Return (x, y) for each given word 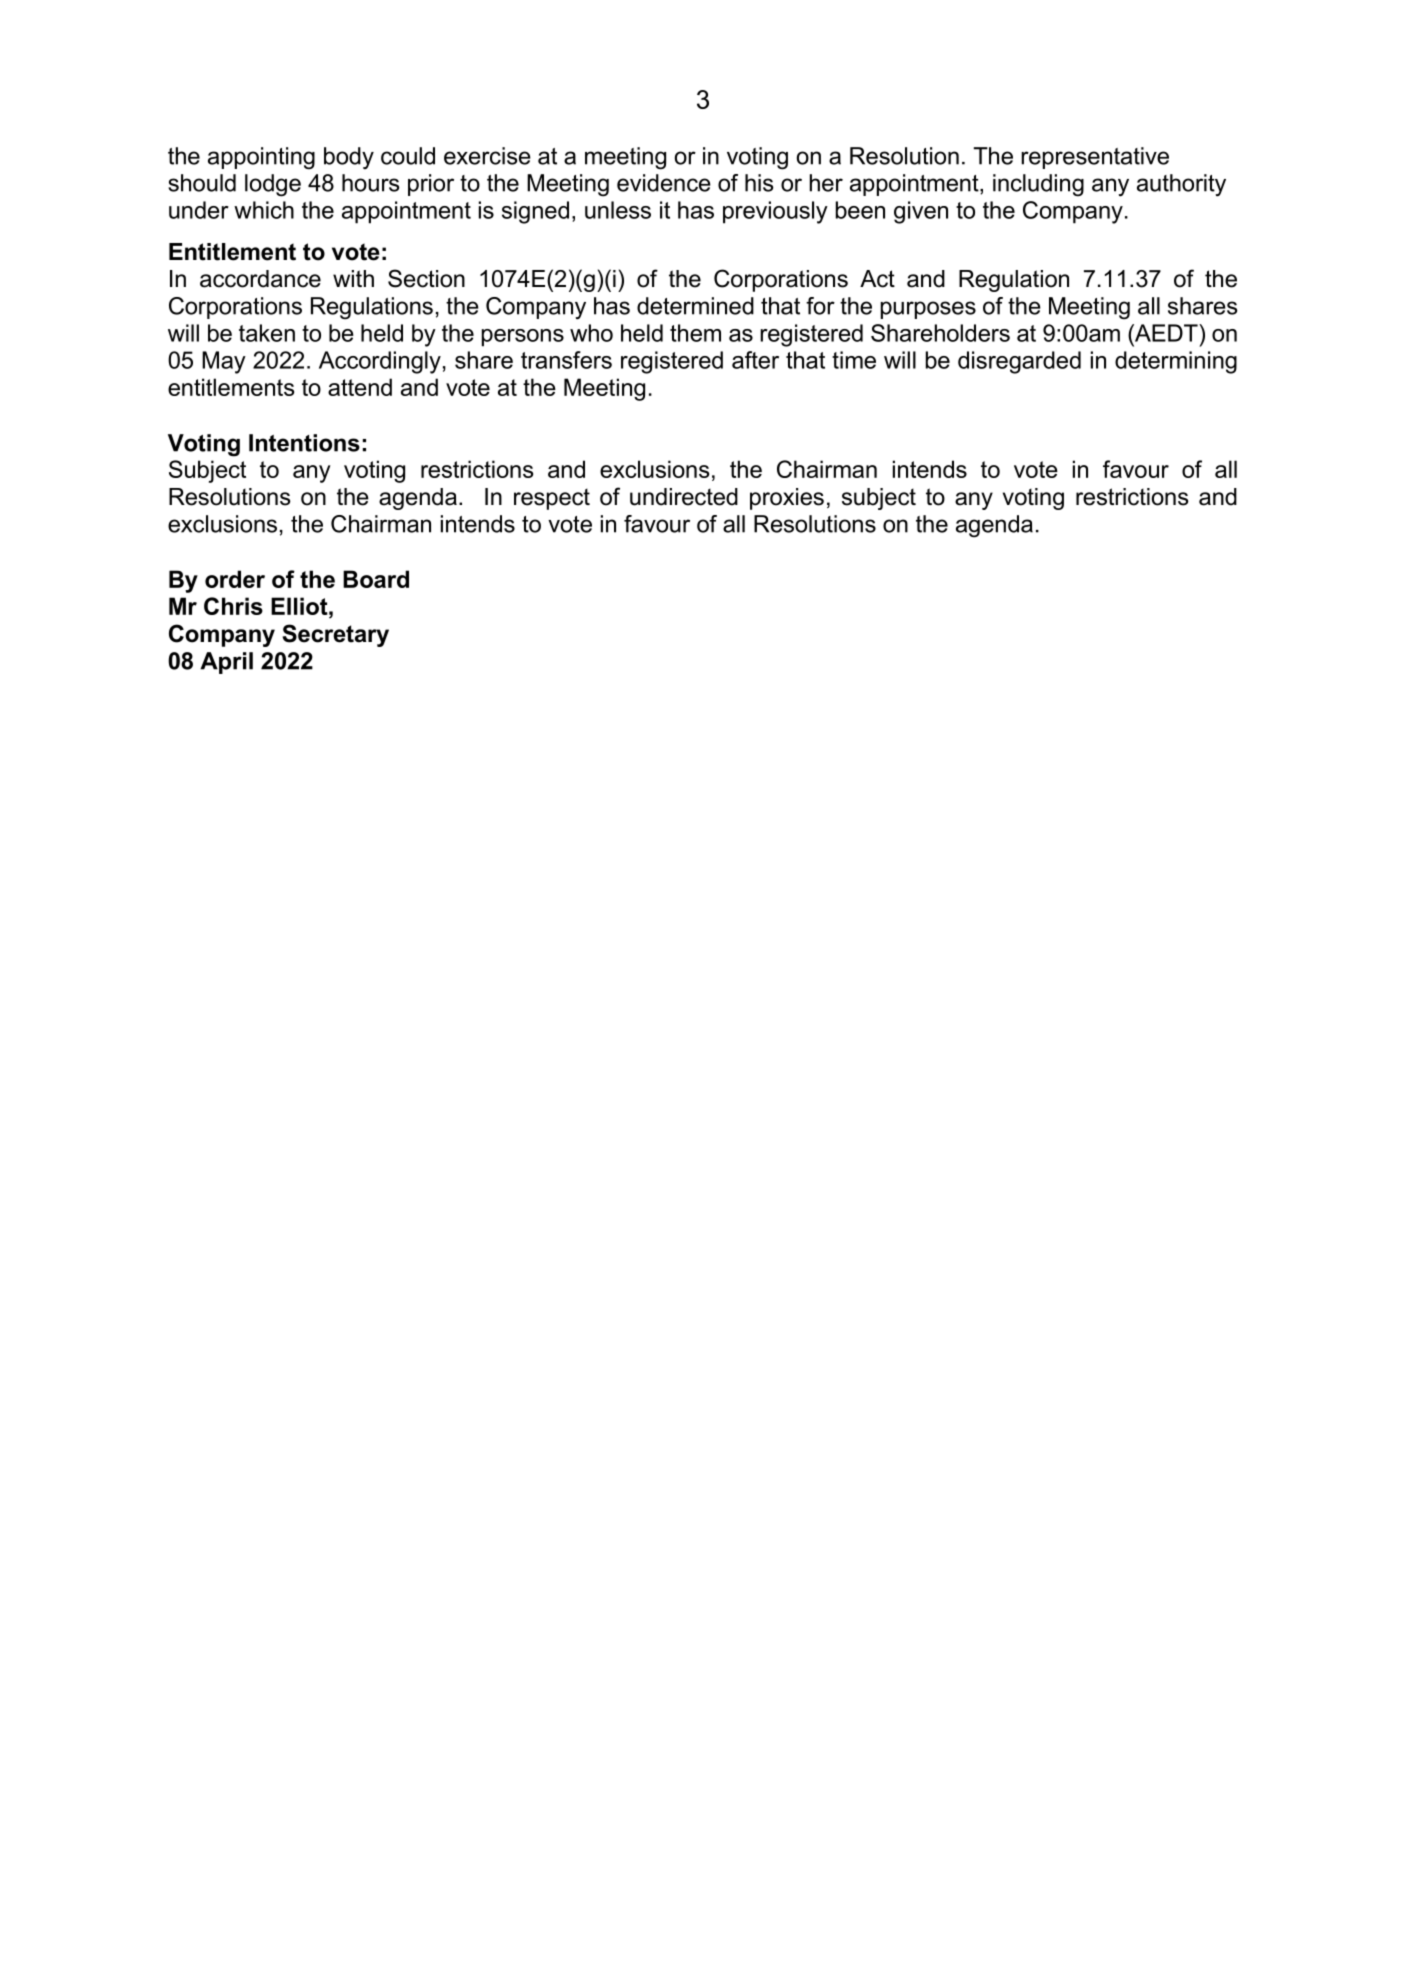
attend (360, 387)
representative (1095, 158)
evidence (664, 183)
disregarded (1019, 362)
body (349, 158)
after (755, 360)
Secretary (336, 635)
